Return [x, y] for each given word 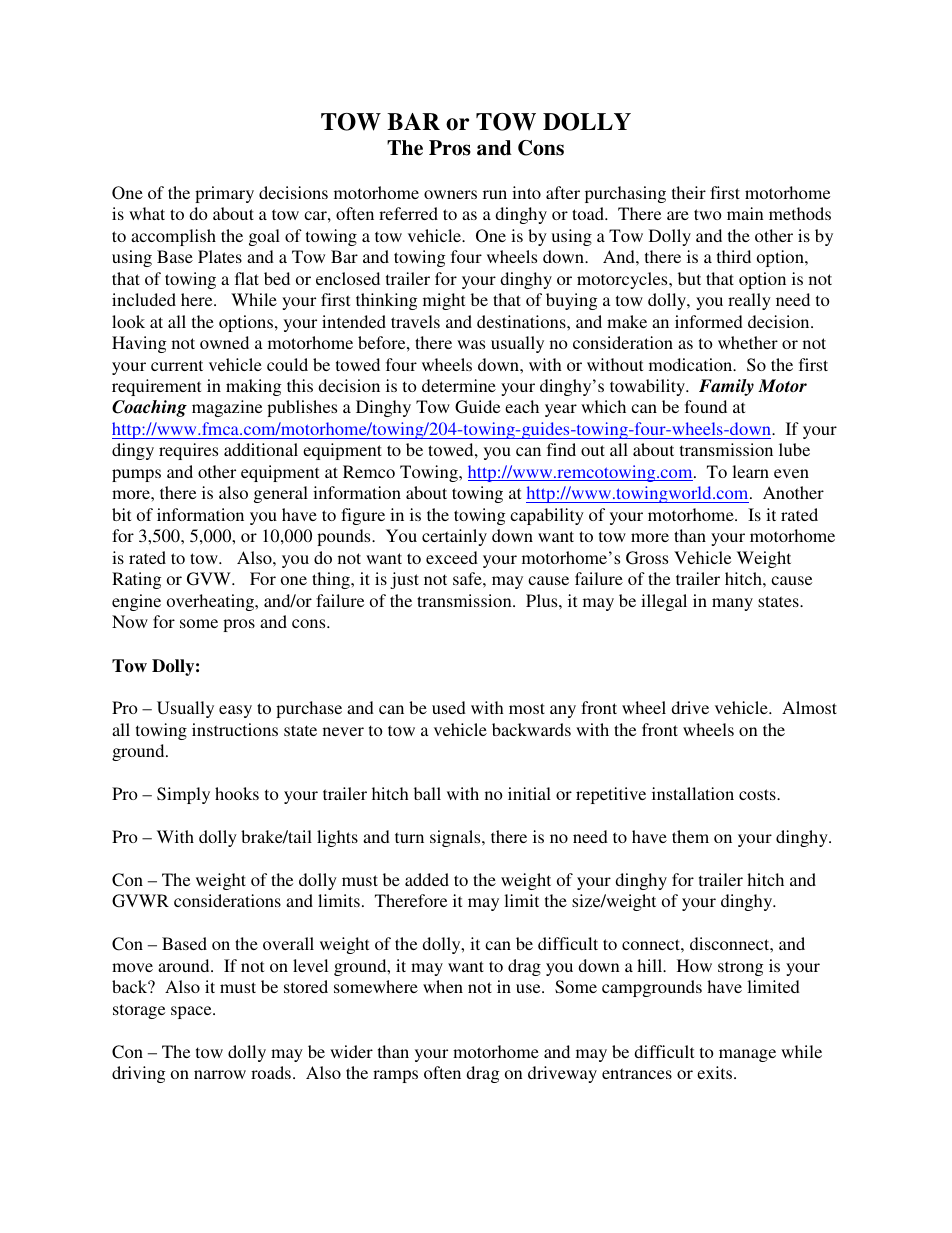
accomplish [173, 237]
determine [459, 385]
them [690, 836]
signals [456, 838]
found [706, 406]
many [732, 604]
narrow [220, 1074]
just [404, 580]
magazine [227, 408]
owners [450, 194]
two [708, 214]
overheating [212, 602]
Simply [183, 795]
